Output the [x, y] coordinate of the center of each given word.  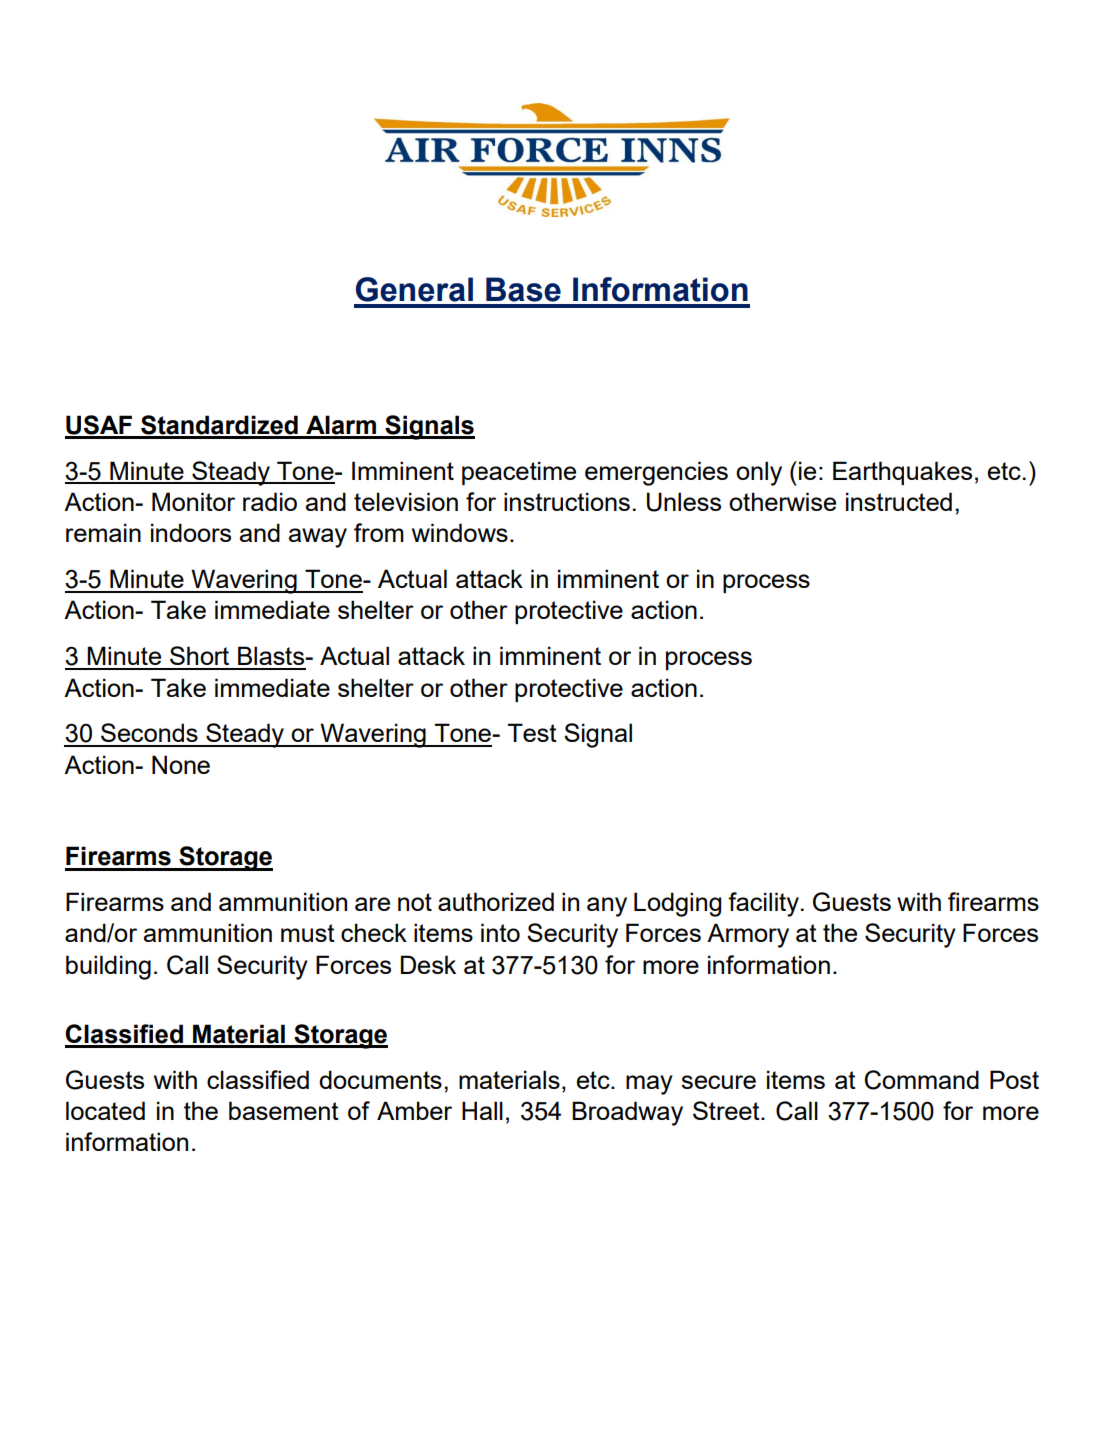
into [500, 932]
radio [270, 501]
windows [460, 532]
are [372, 904]
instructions [567, 501]
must [308, 933]
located [105, 1110]
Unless [684, 502]
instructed [899, 501]
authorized [496, 901]
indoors [191, 532]
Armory [748, 935]
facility [763, 904]
